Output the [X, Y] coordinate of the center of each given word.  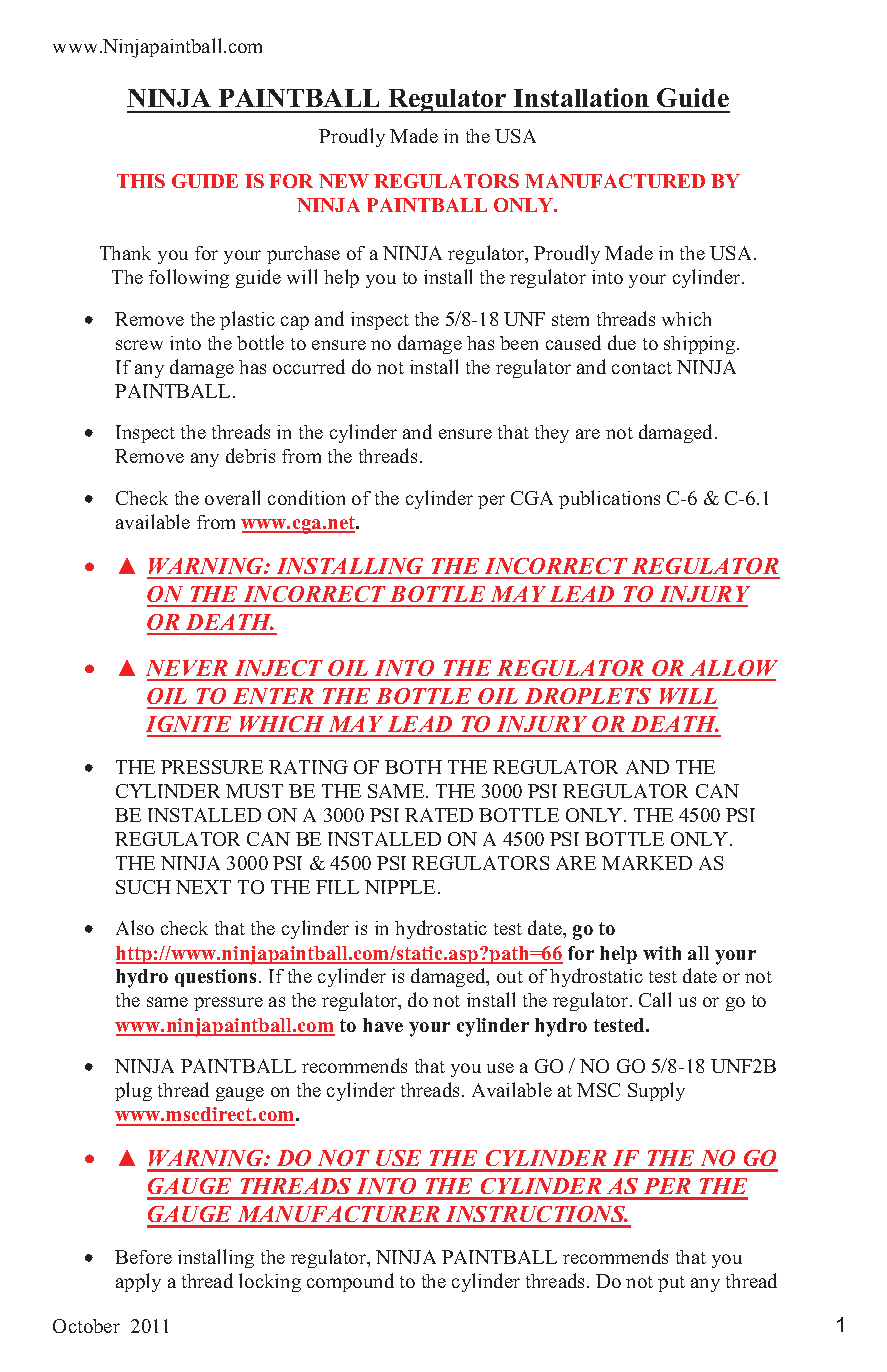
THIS [141, 181]
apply [138, 1282]
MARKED [647, 863]
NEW [344, 181]
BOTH [413, 767]
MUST [254, 791]
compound [350, 1282]
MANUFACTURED [615, 181]
